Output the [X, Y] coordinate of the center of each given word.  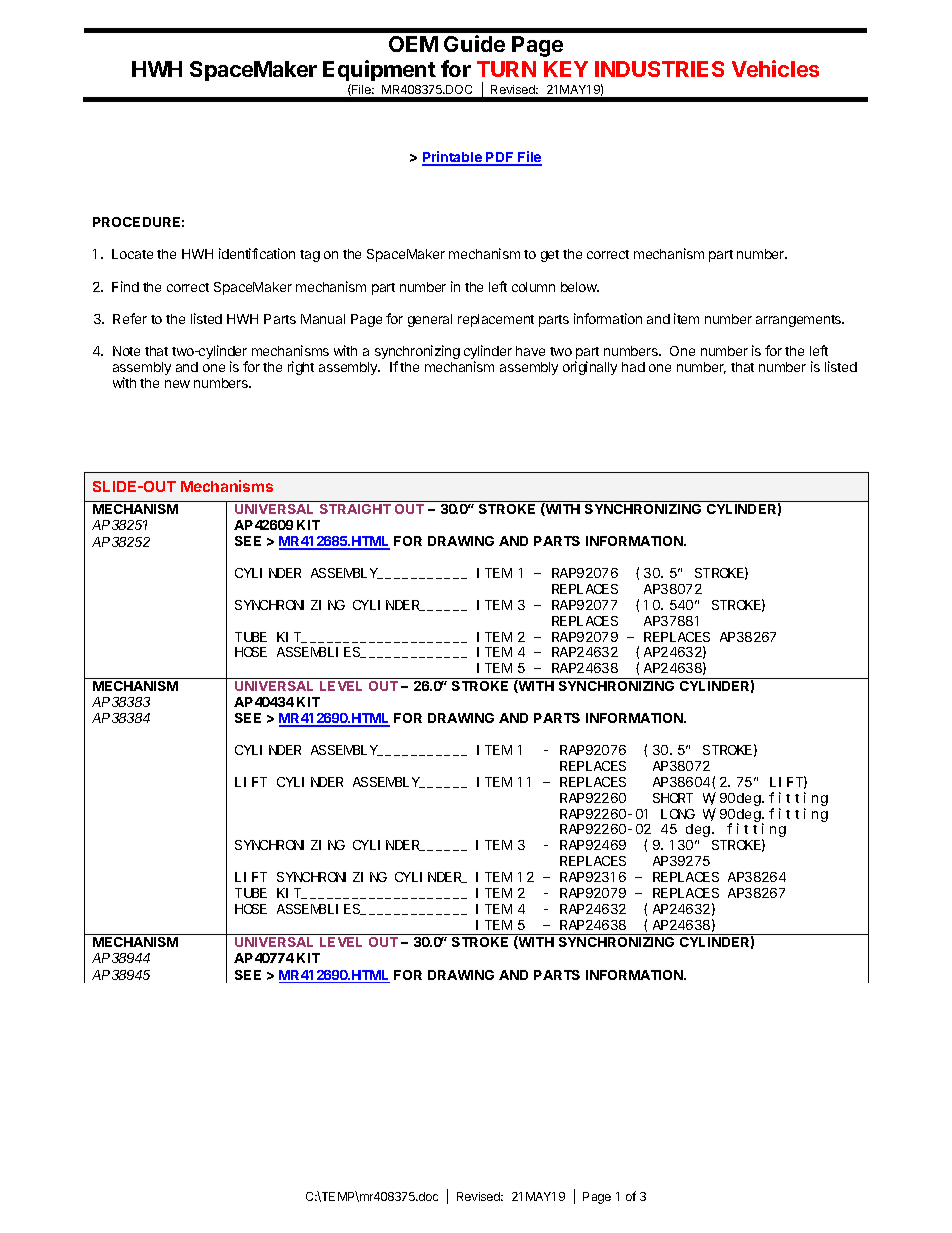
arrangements [800, 321]
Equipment [379, 72]
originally [590, 368]
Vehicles [775, 68]
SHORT [673, 798]
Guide [474, 43]
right [301, 368]
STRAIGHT [355, 509]
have [530, 351]
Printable [453, 158]
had [633, 367]
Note [126, 351]
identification [257, 253]
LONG [678, 814]
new [177, 384]
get [550, 256]
